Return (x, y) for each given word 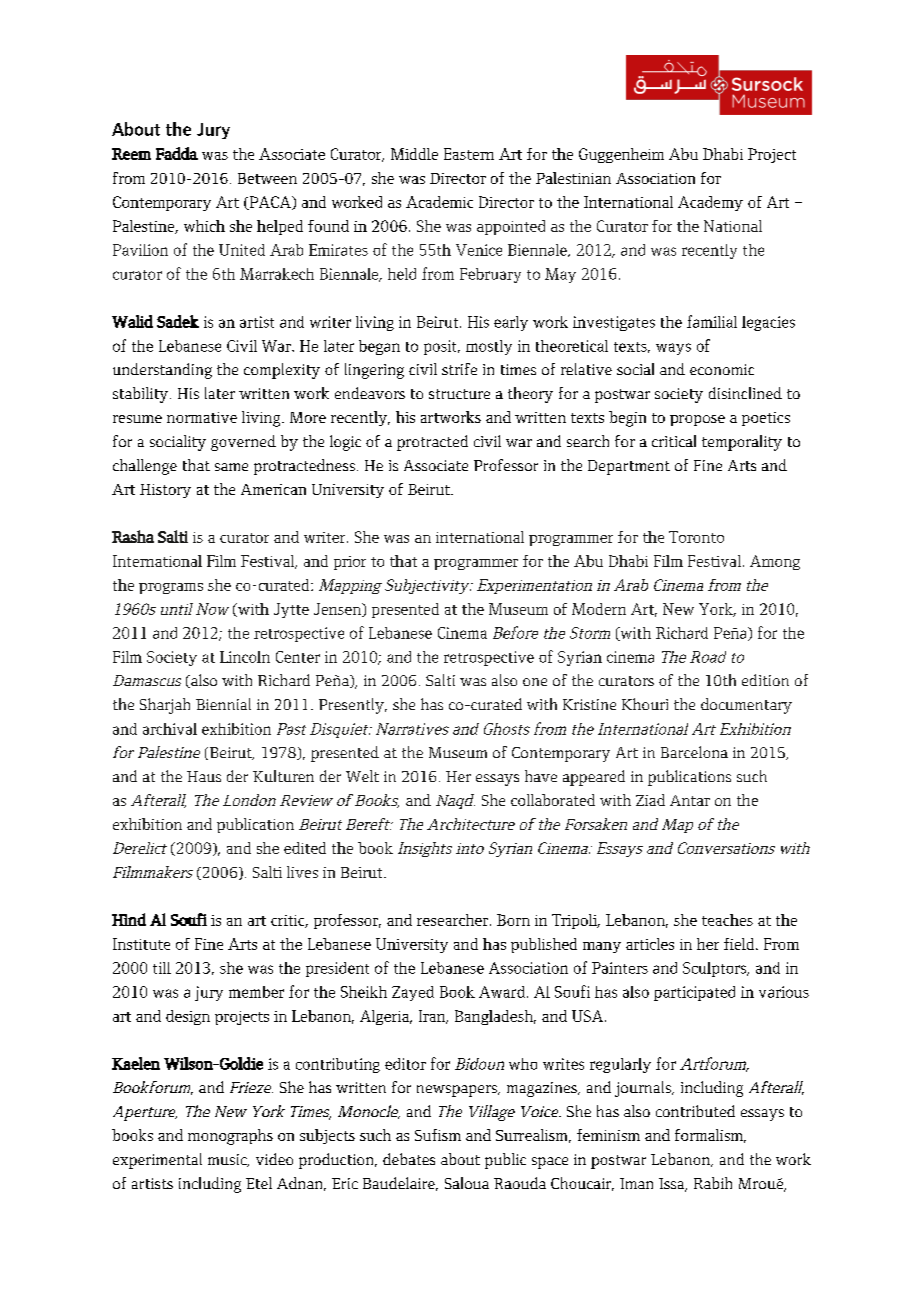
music (228, 1160)
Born (513, 920)
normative (202, 417)
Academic (439, 202)
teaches (727, 920)
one (535, 682)
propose (697, 420)
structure (459, 394)
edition (765, 680)
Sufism (438, 1135)
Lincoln (245, 657)
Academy (710, 203)
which (204, 226)
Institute (141, 944)
